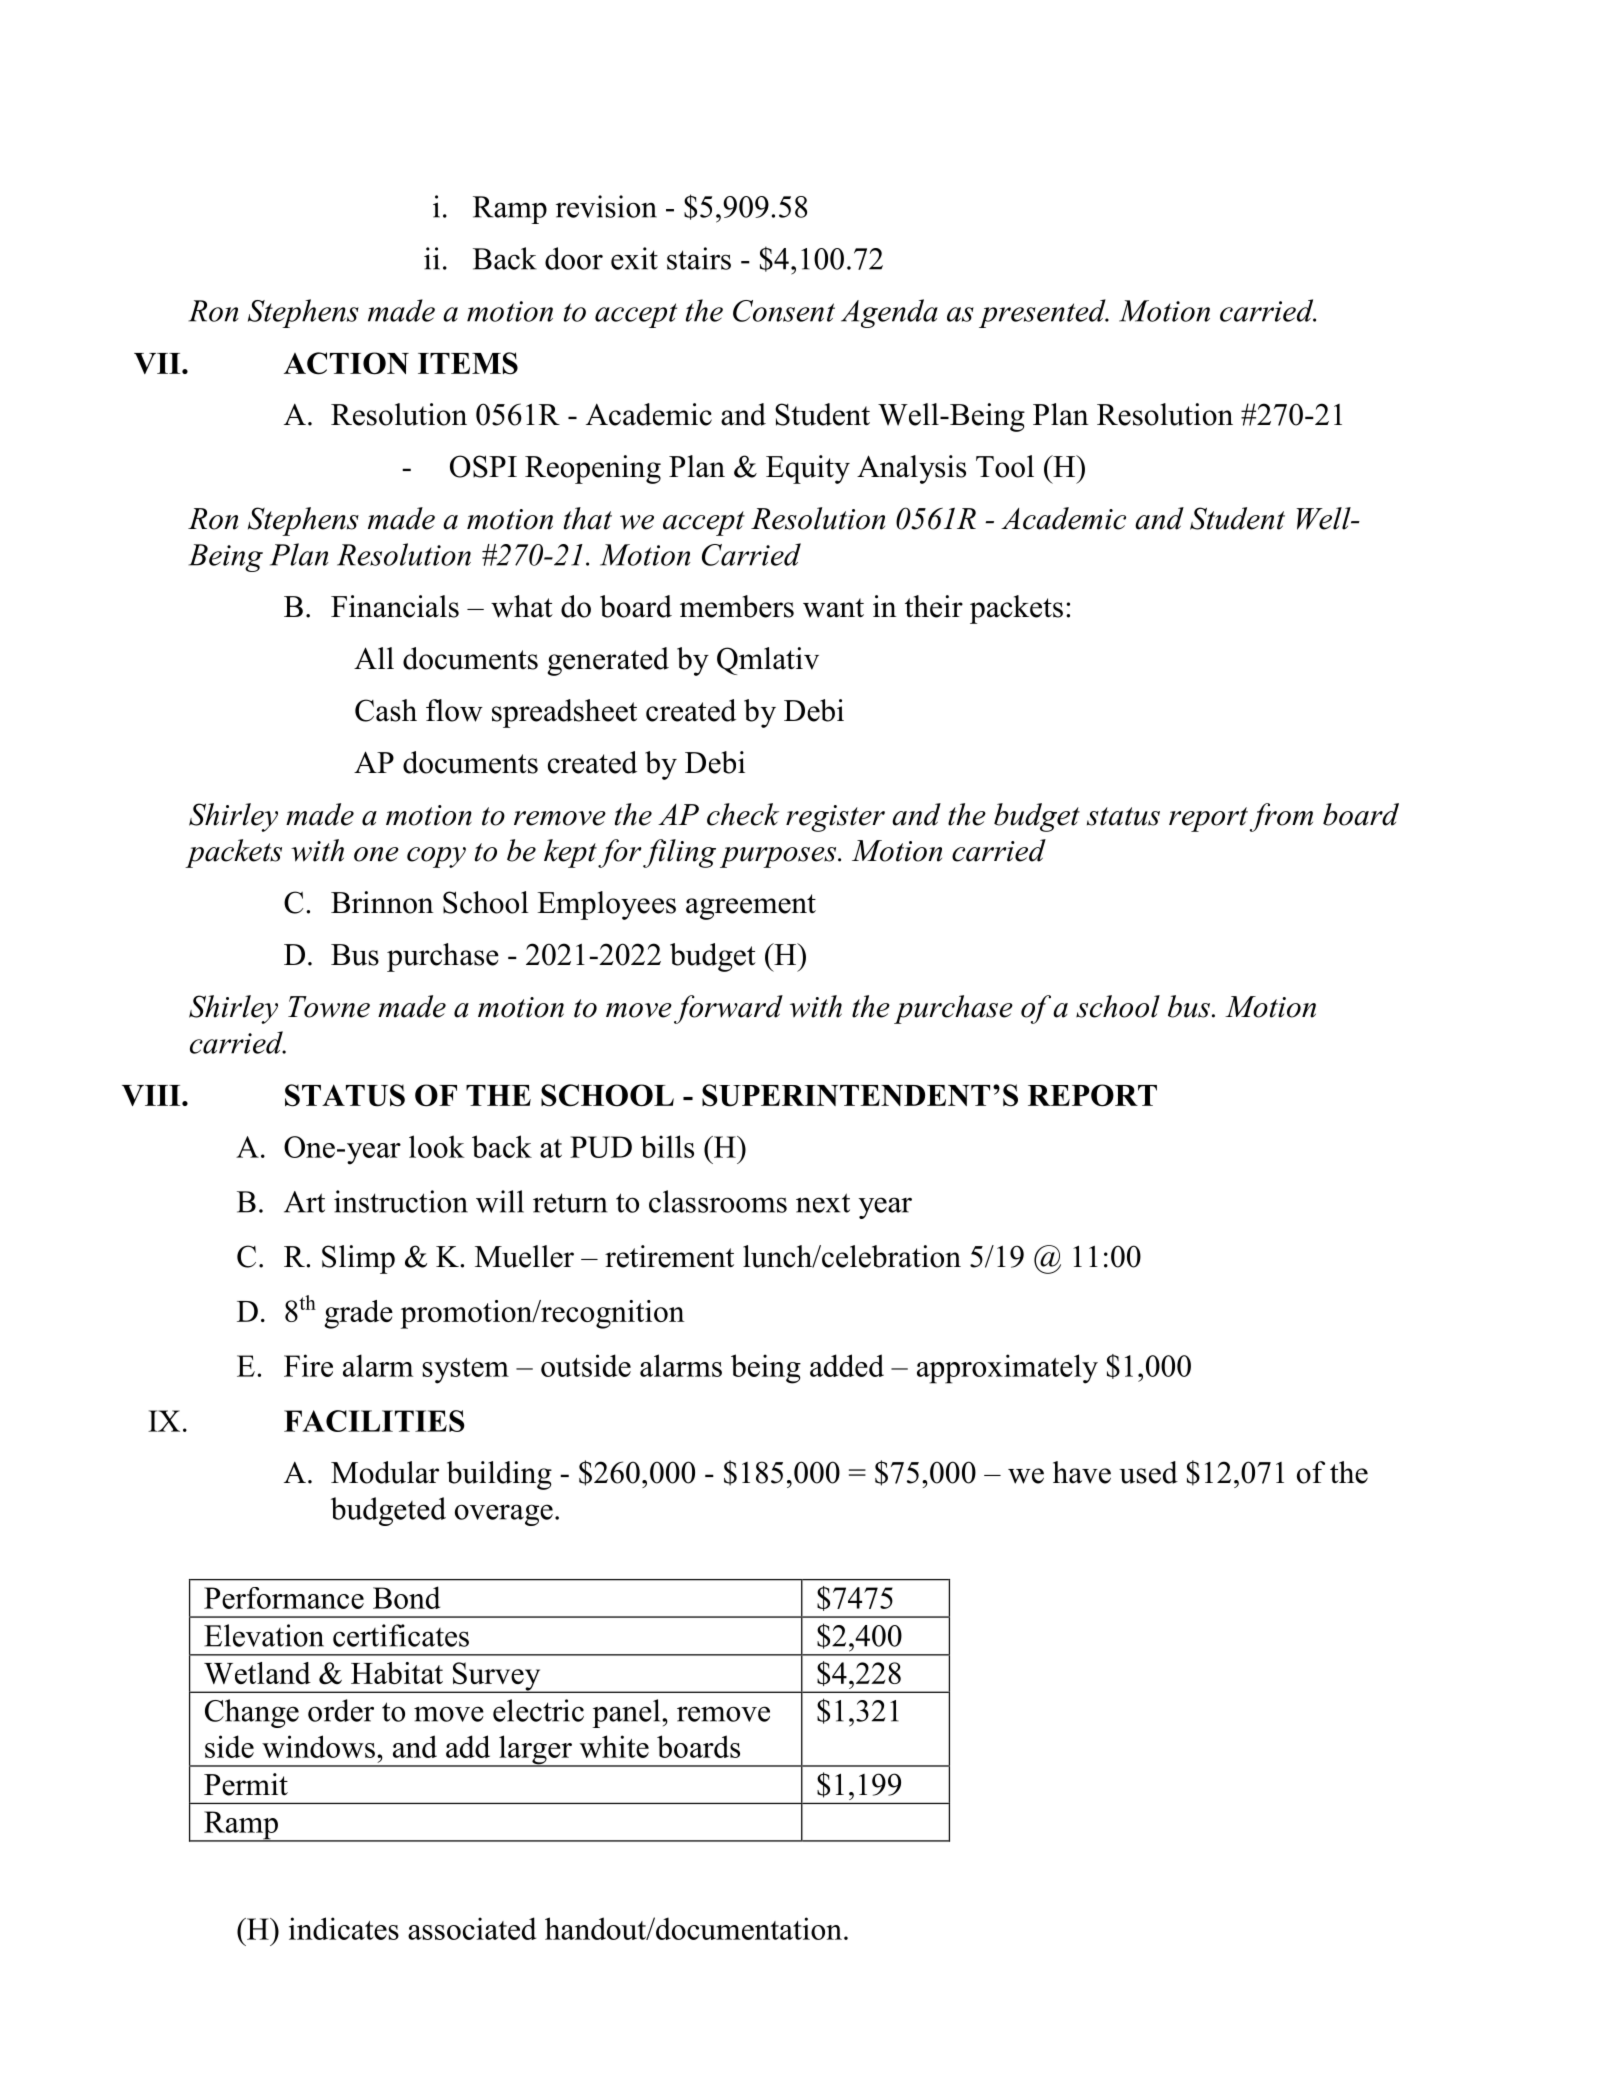 This screenshot has width=1606, height=2078. Describe the element at coordinates (614, 1746) in the screenshot. I see `white` at that location.
